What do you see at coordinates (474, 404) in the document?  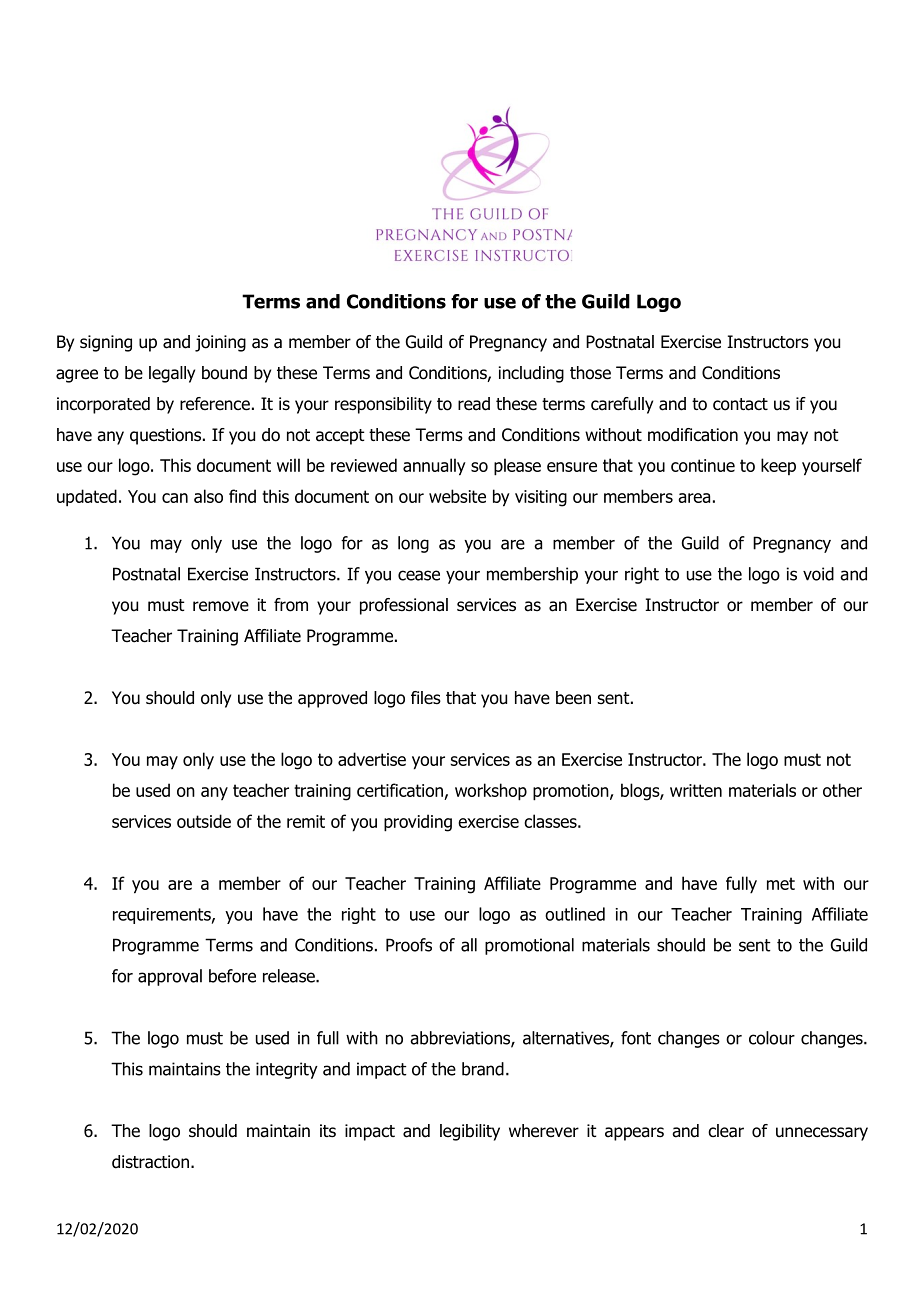 I see `read` at bounding box center [474, 404].
